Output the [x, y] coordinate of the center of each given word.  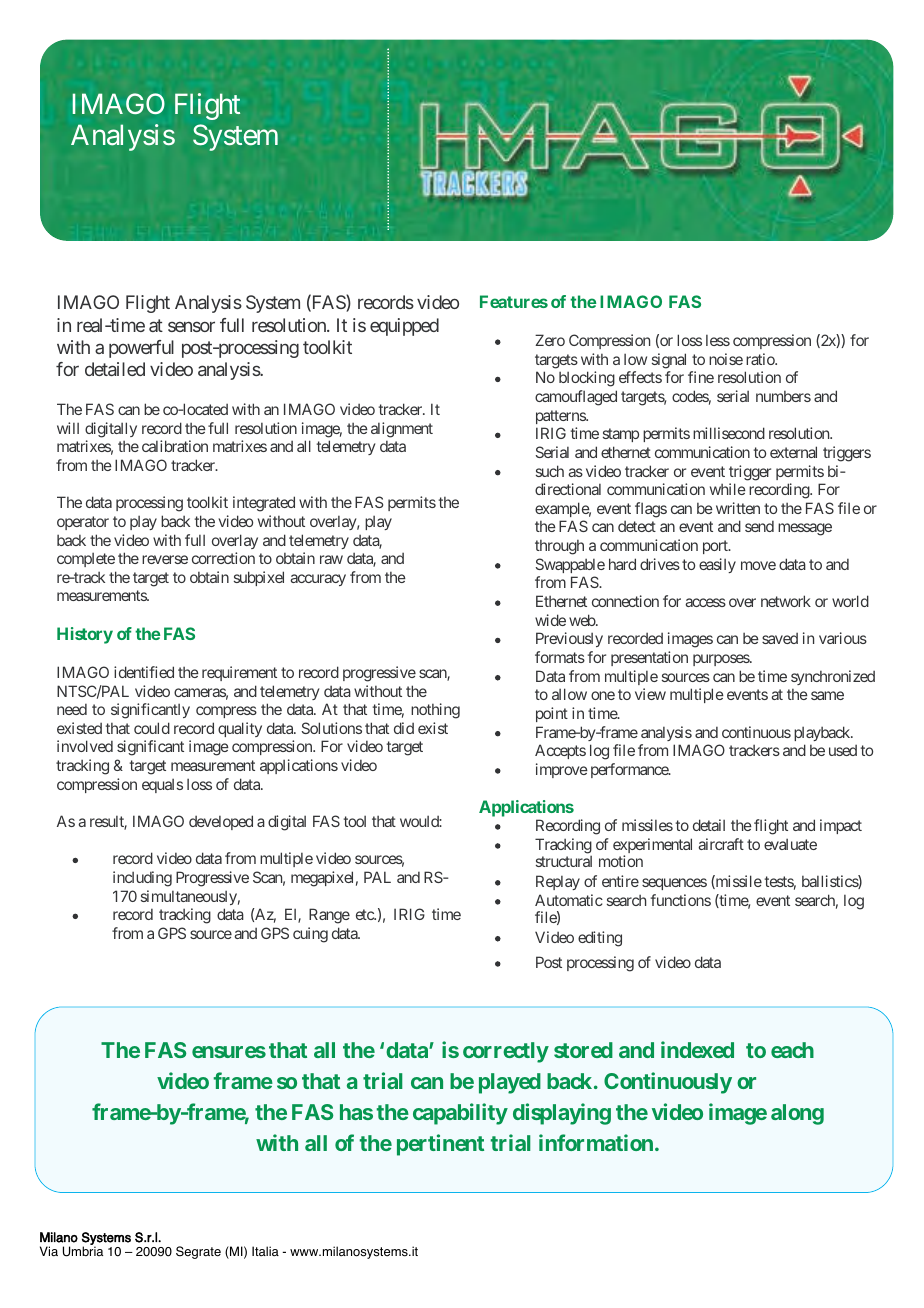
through [559, 547]
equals [162, 785]
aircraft [721, 844]
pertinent [440, 1145]
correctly [506, 1052]
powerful [141, 349]
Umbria [83, 1250]
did [404, 728]
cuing [310, 935]
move [758, 565]
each [792, 1050]
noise [726, 359]
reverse [165, 559]
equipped [404, 327]
